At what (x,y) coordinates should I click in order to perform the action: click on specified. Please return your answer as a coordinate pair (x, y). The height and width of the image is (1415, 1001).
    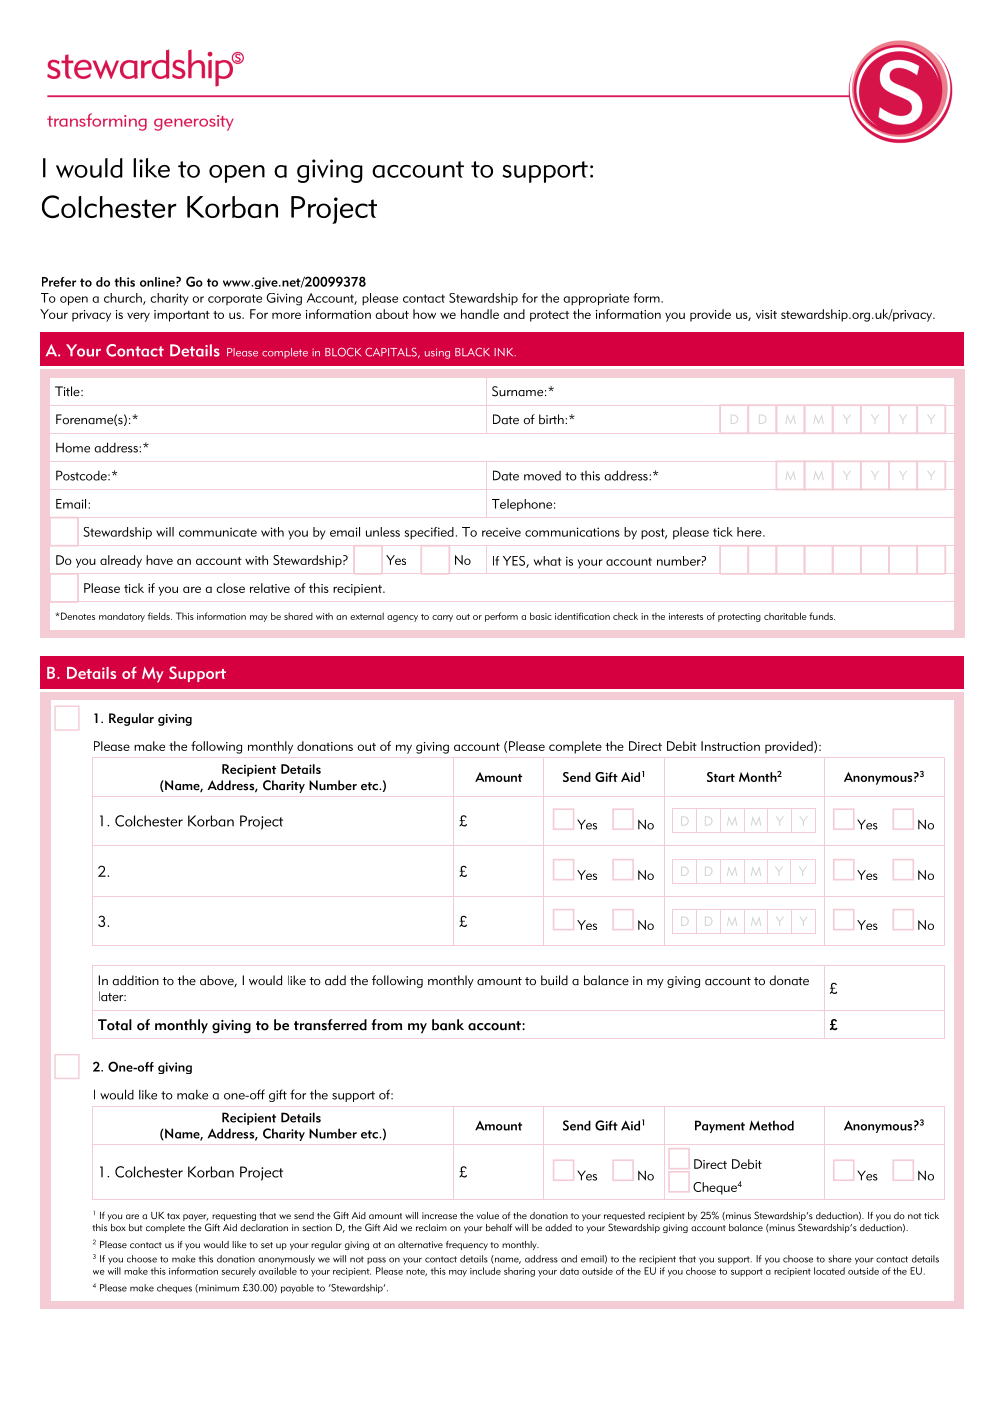
    Looking at the image, I should click on (429, 533).
